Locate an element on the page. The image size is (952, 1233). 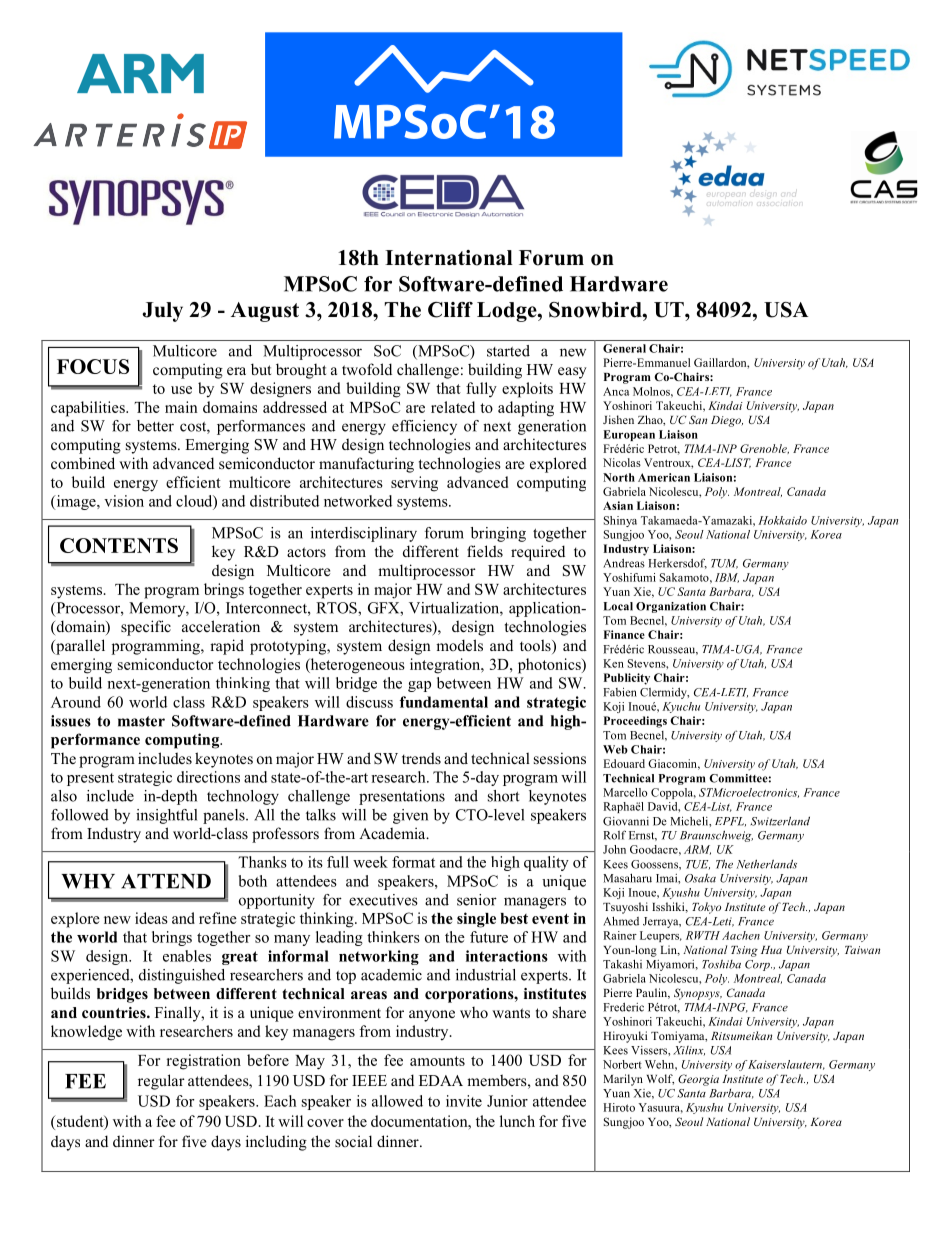
General is located at coordinates (624, 348).
